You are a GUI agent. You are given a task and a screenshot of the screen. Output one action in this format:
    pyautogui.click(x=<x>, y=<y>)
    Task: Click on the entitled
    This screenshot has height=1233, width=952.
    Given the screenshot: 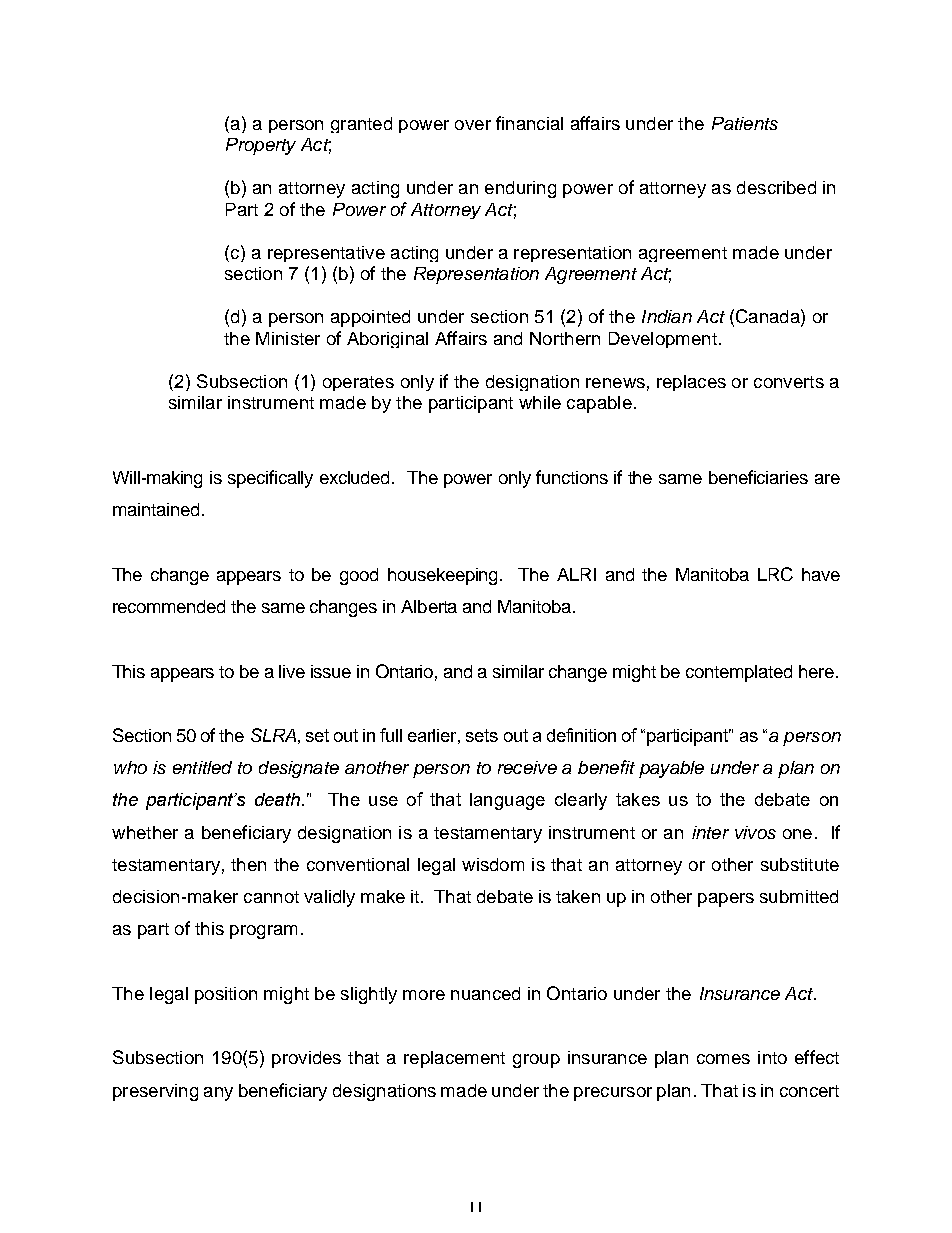 What is the action you would take?
    pyautogui.click(x=202, y=767)
